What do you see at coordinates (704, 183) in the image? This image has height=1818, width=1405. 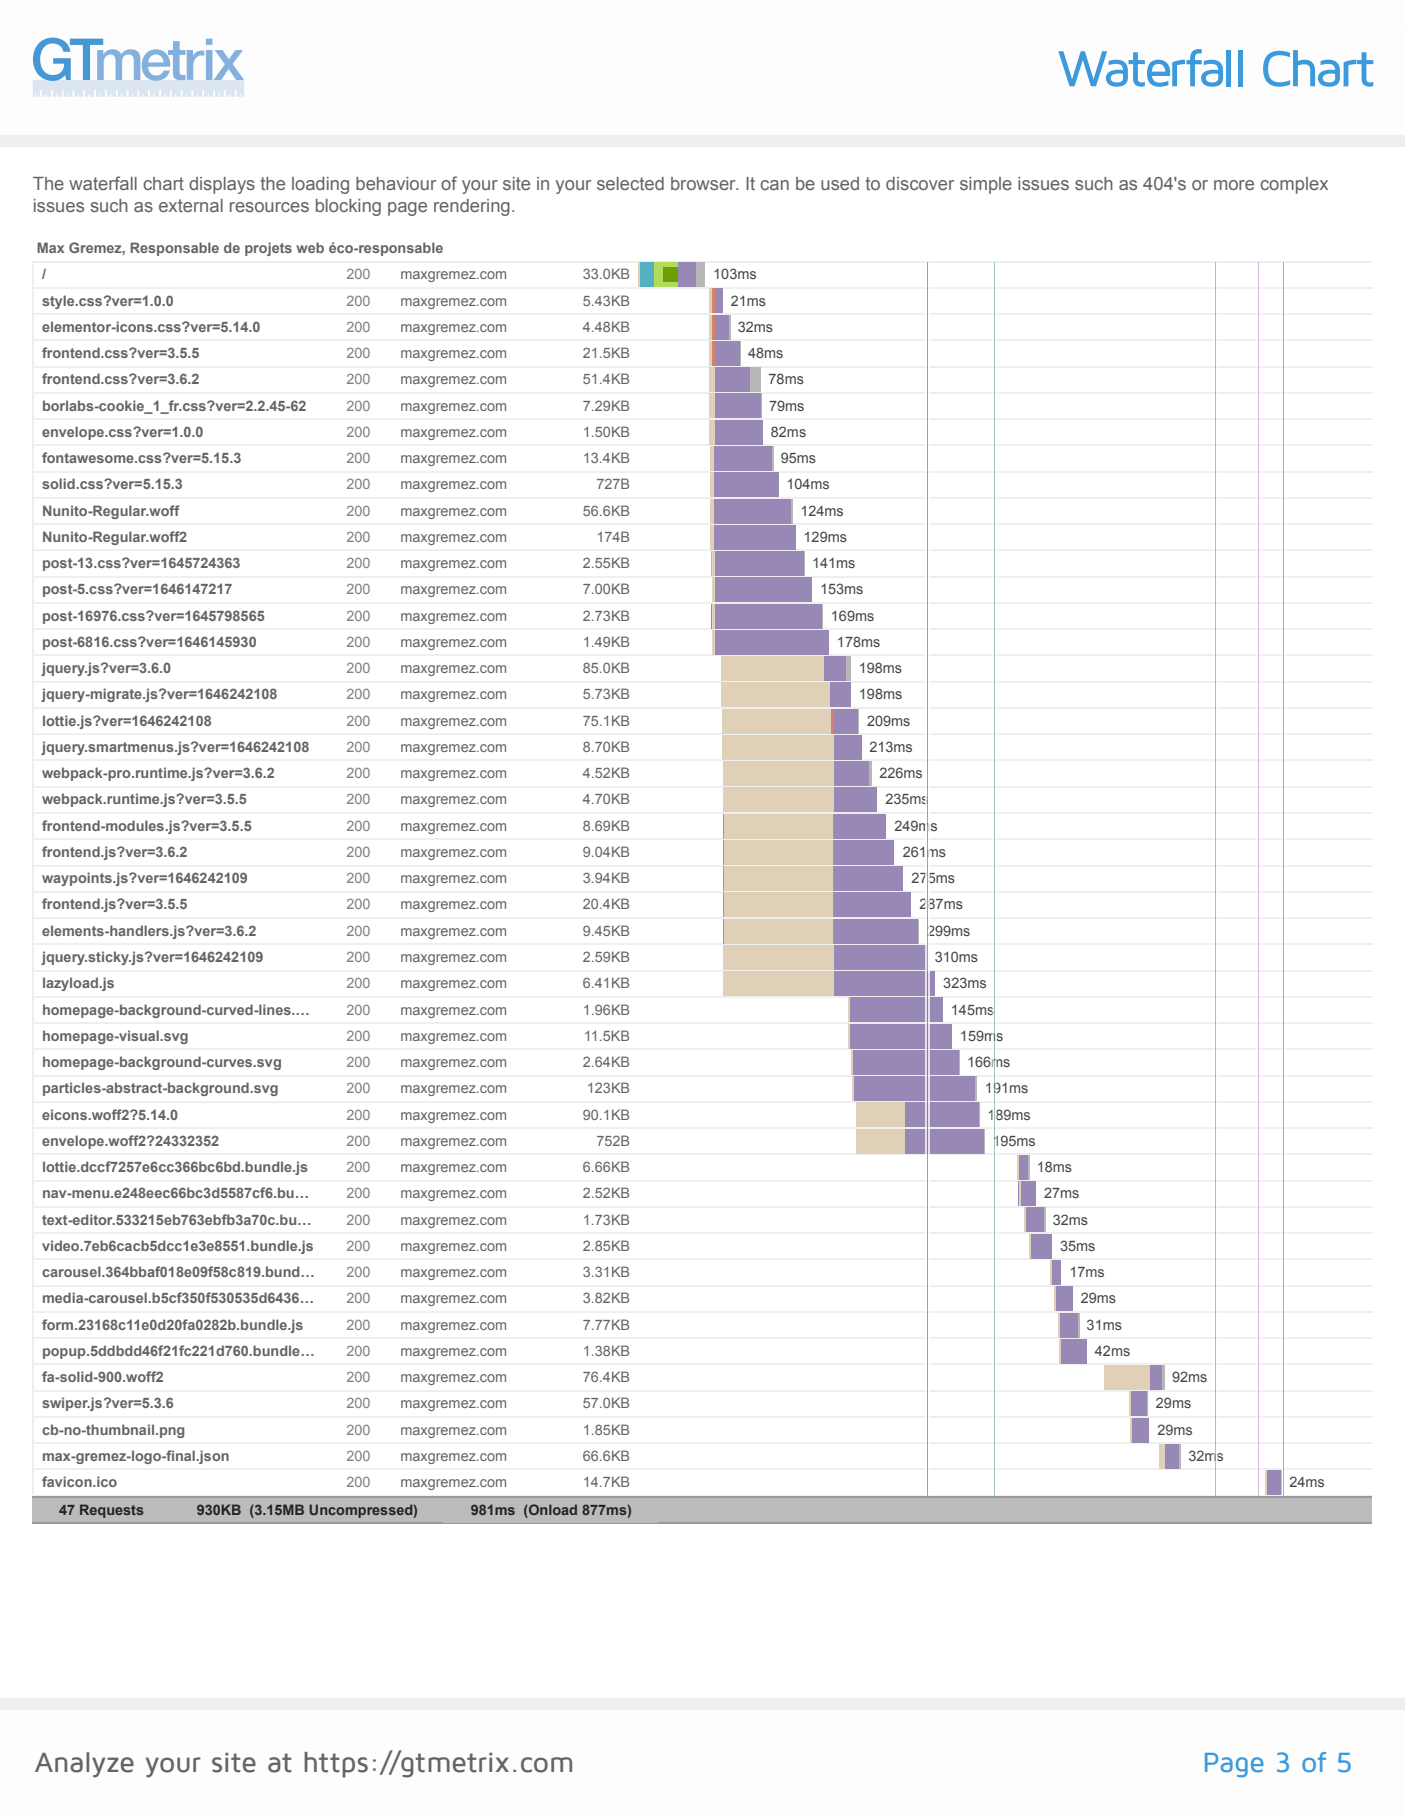 I see `browser` at bounding box center [704, 183].
